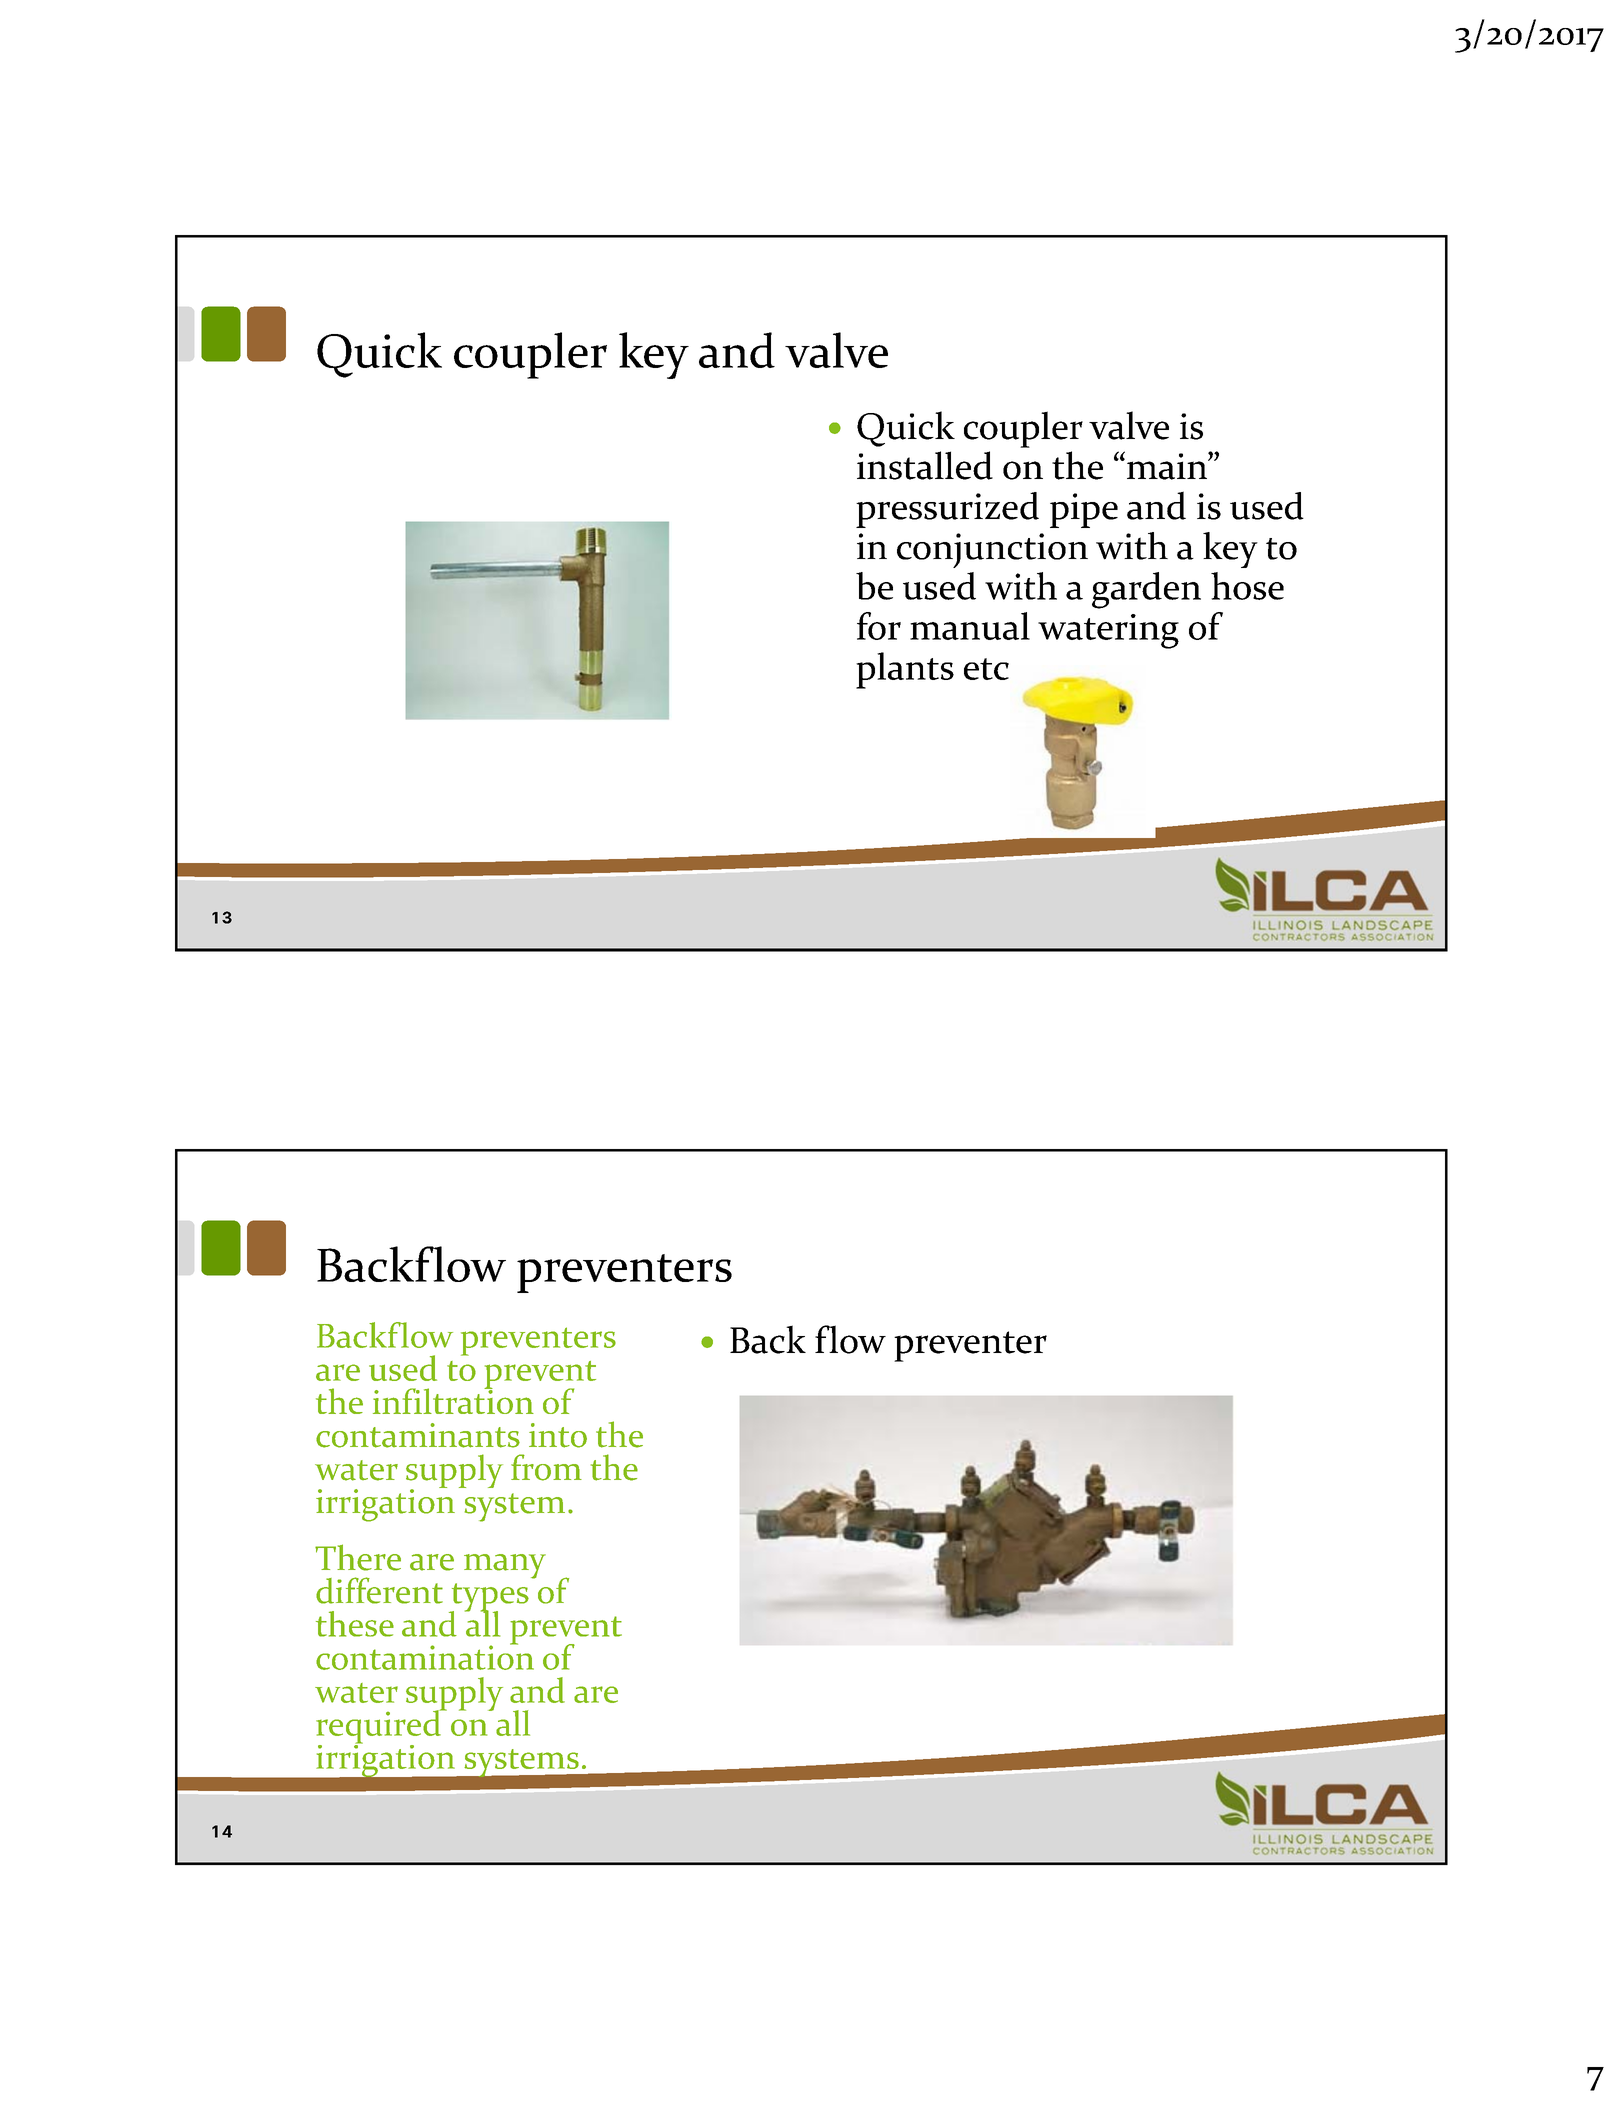 The height and width of the image is (2101, 1623). What do you see at coordinates (1084, 510) in the image?
I see `pipe` at bounding box center [1084, 510].
